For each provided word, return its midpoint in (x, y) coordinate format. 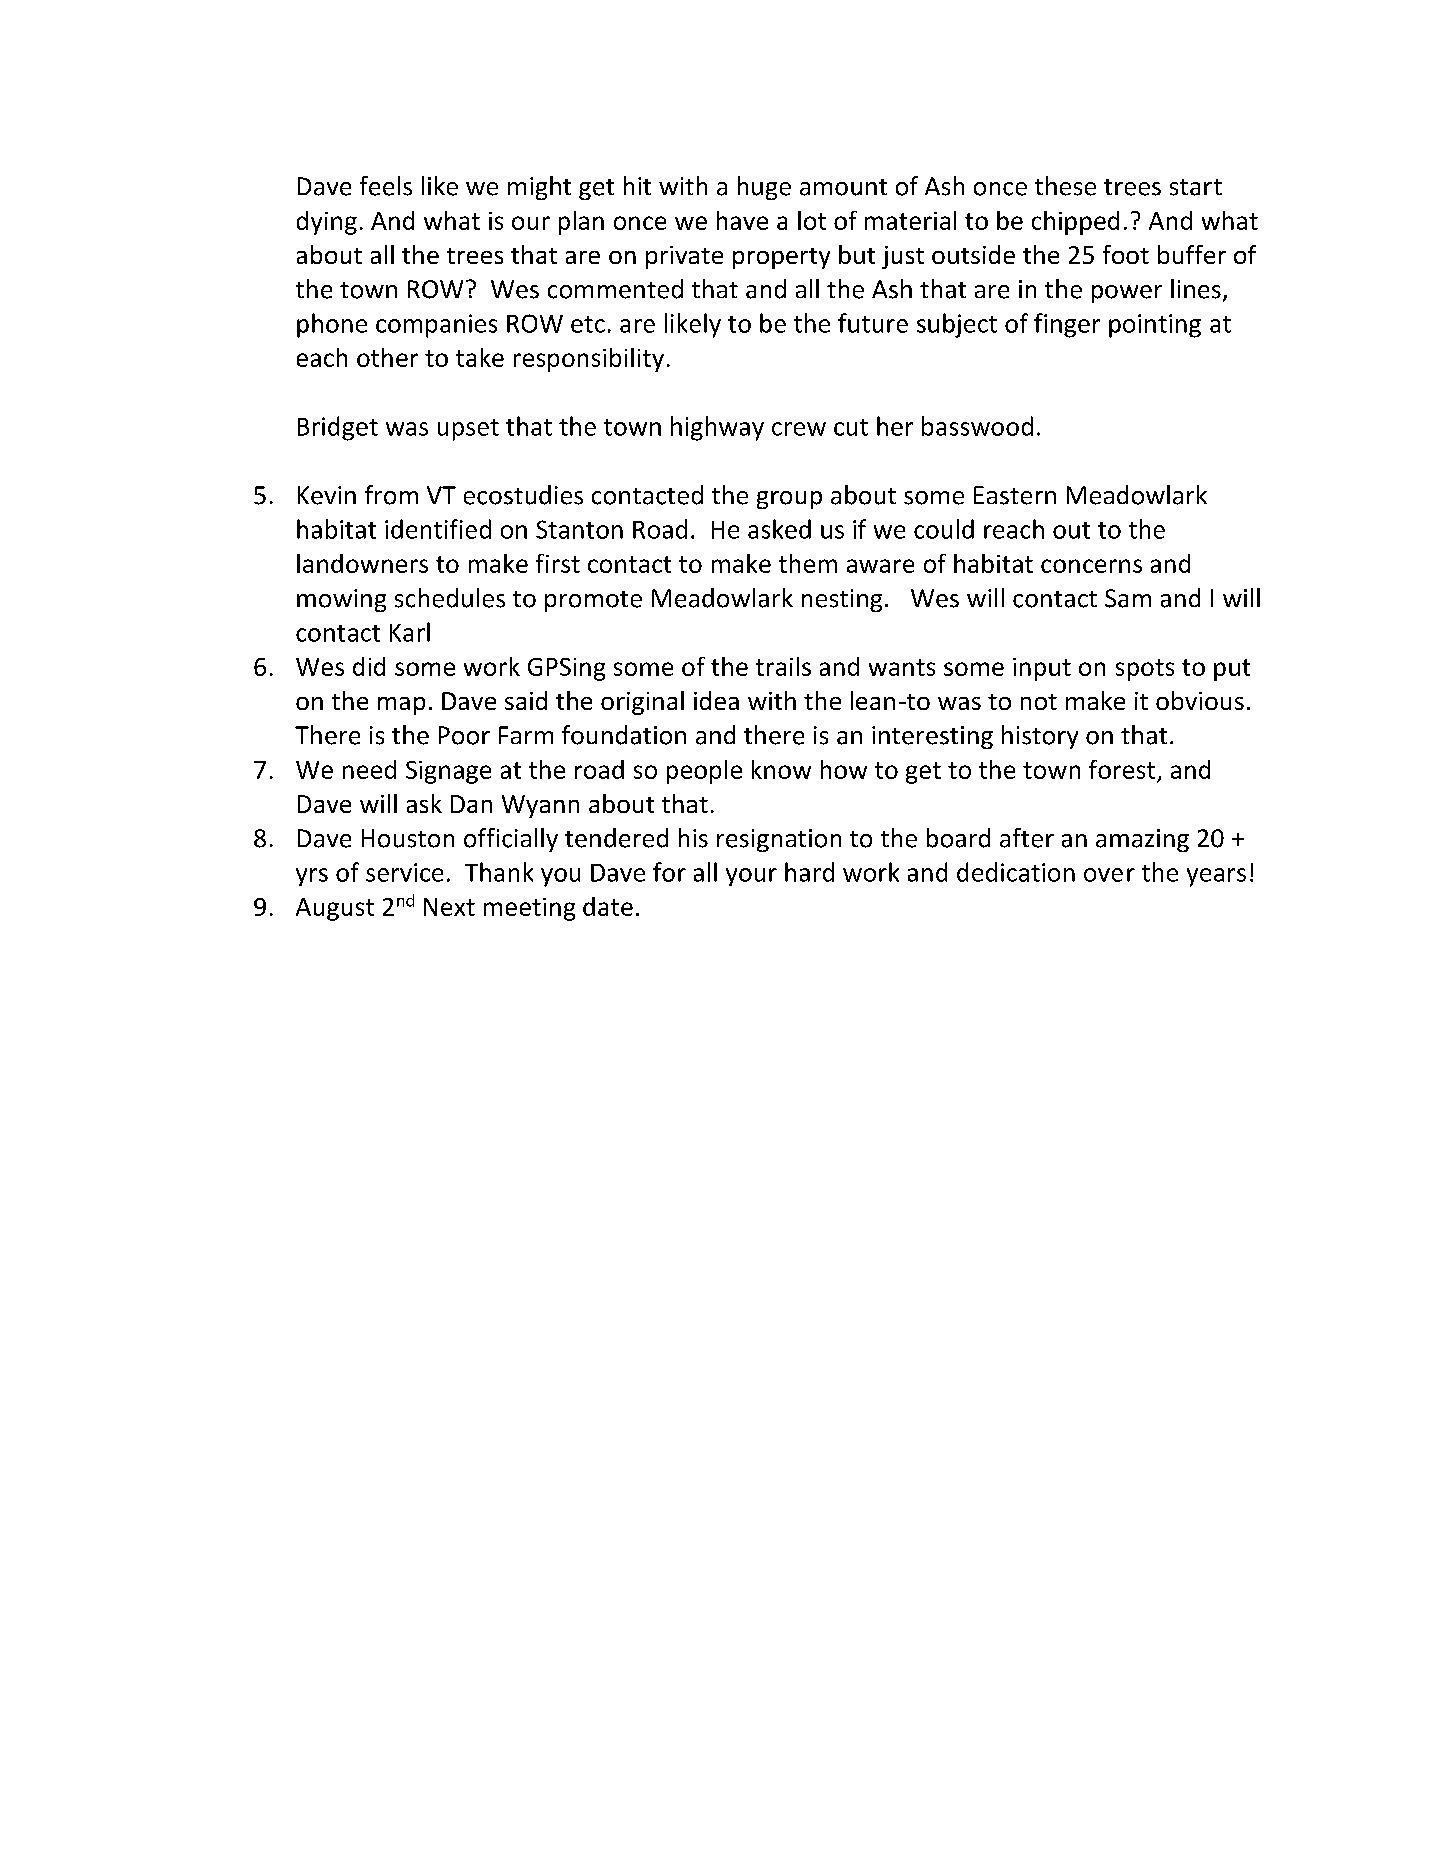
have (742, 220)
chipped (1075, 223)
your (751, 877)
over (1109, 875)
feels (386, 186)
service (404, 872)
